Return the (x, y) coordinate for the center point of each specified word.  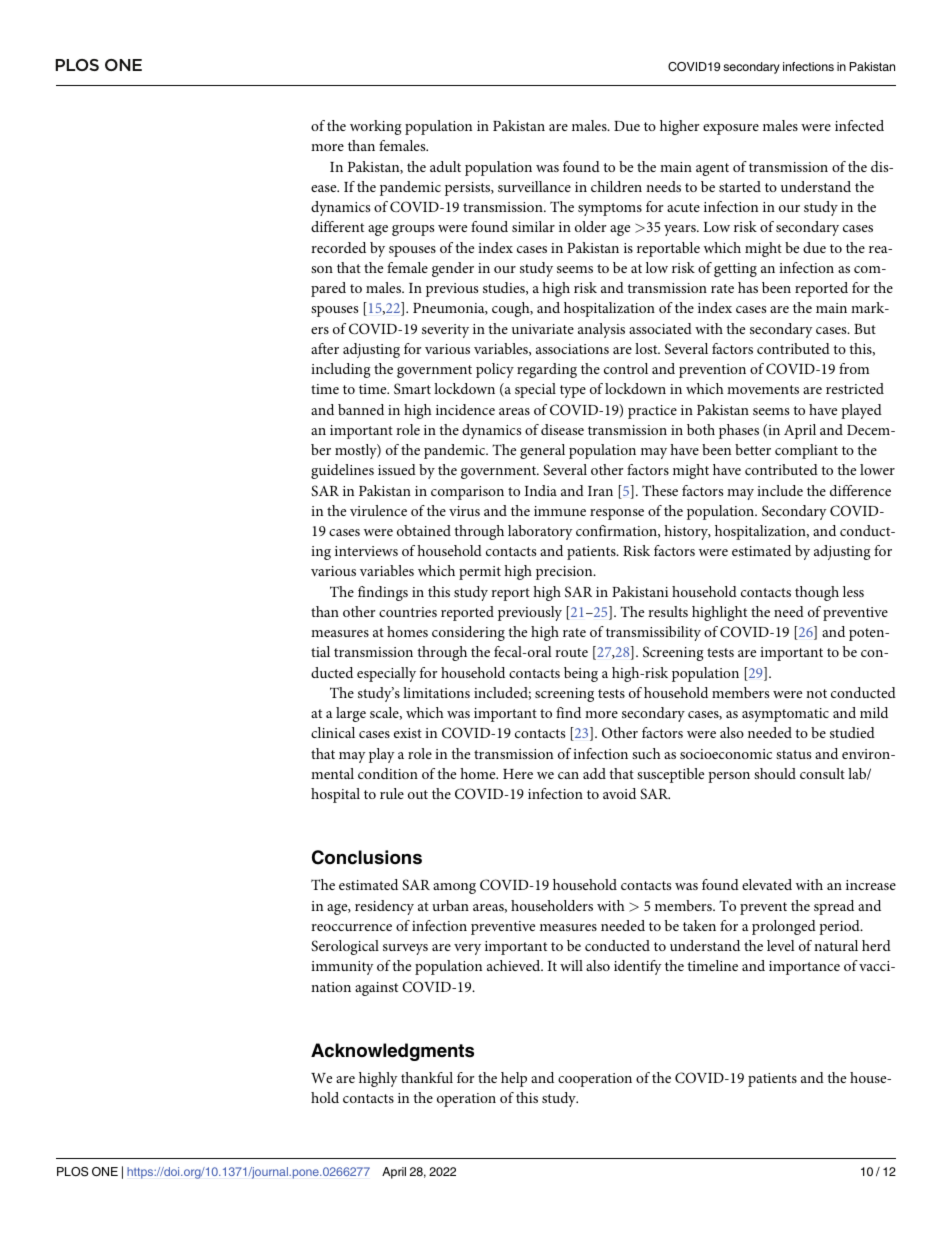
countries (408, 612)
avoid (619, 793)
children (616, 186)
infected (859, 125)
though (817, 593)
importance (804, 968)
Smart (412, 388)
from (854, 368)
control (626, 368)
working (376, 127)
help (514, 1079)
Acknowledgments (392, 1052)
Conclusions (367, 857)
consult (822, 773)
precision (565, 573)
